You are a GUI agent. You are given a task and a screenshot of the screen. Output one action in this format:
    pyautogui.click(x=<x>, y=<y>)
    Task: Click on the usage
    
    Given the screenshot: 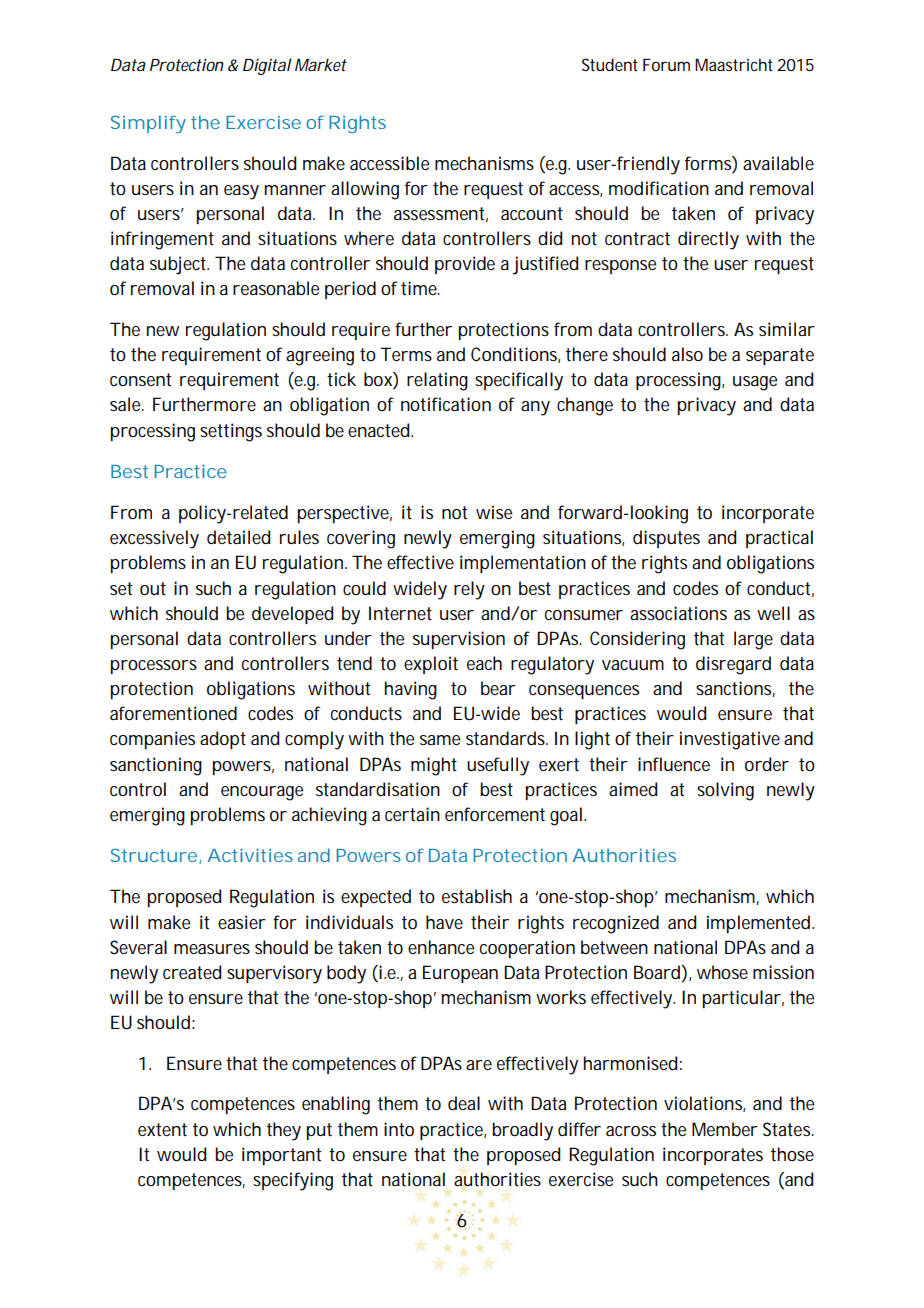 What is the action you would take?
    pyautogui.click(x=755, y=383)
